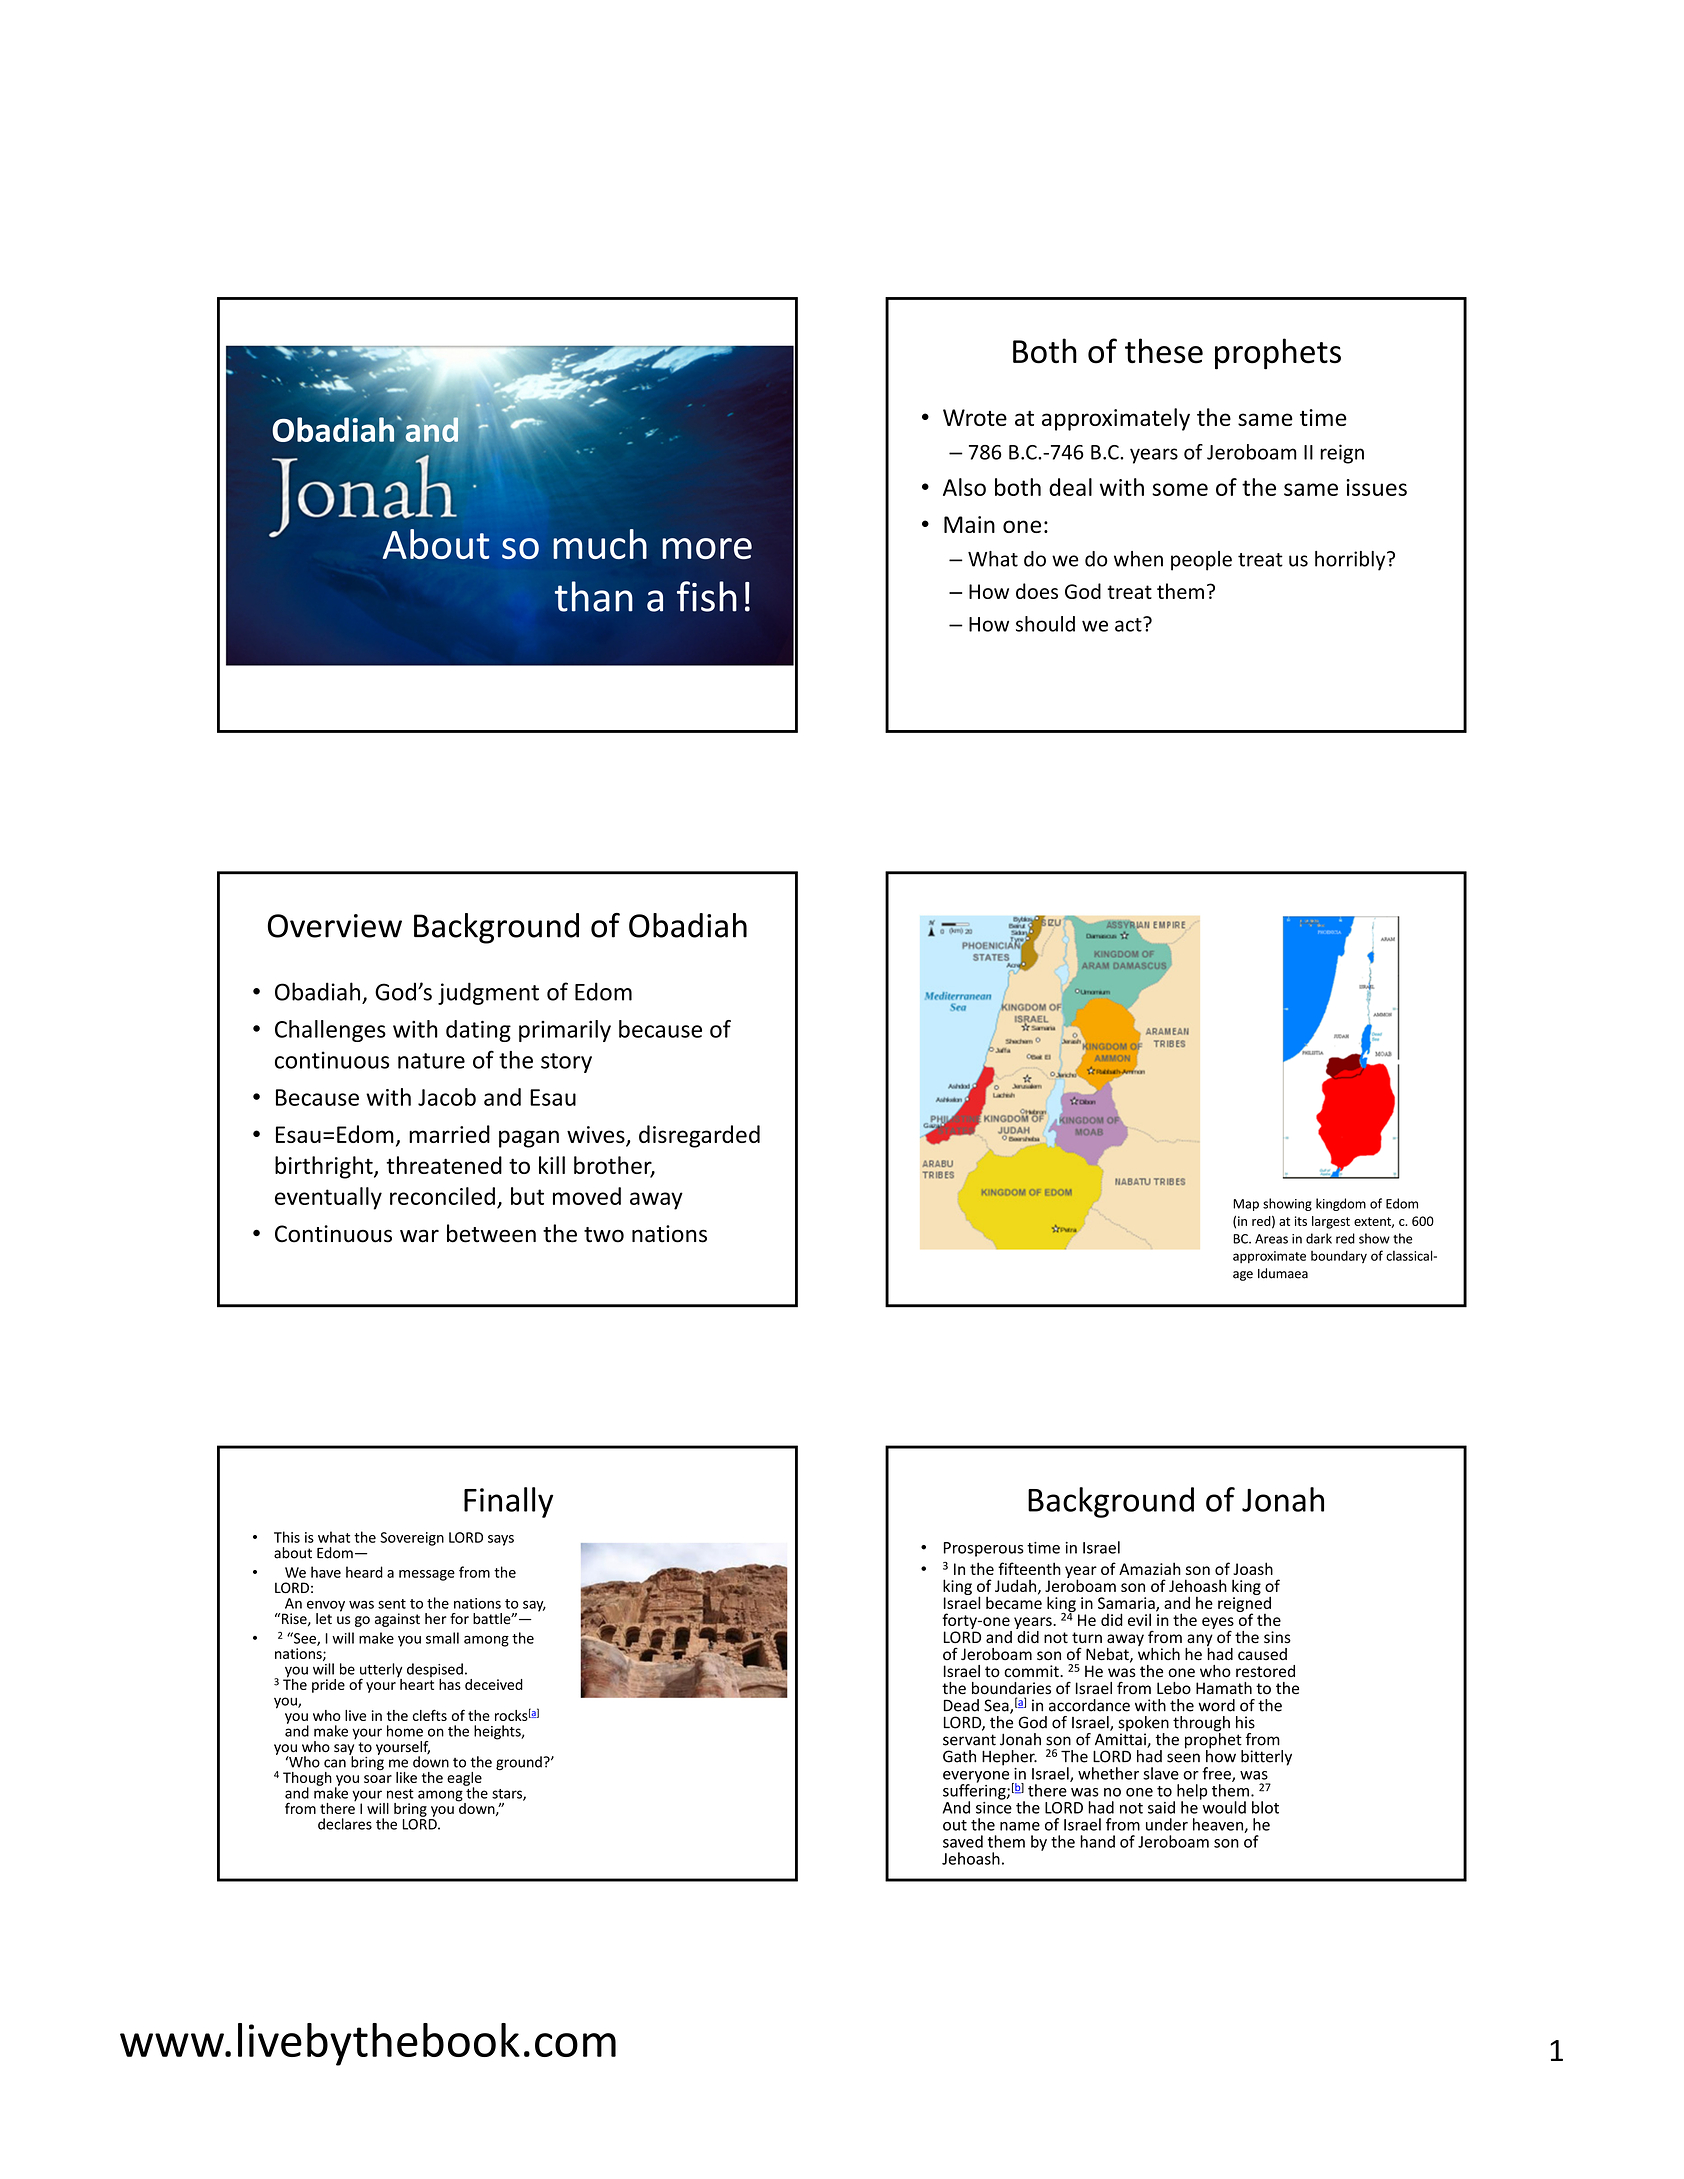 The width and height of the screenshot is (1684, 2179). I want to click on act, so click(1129, 624).
